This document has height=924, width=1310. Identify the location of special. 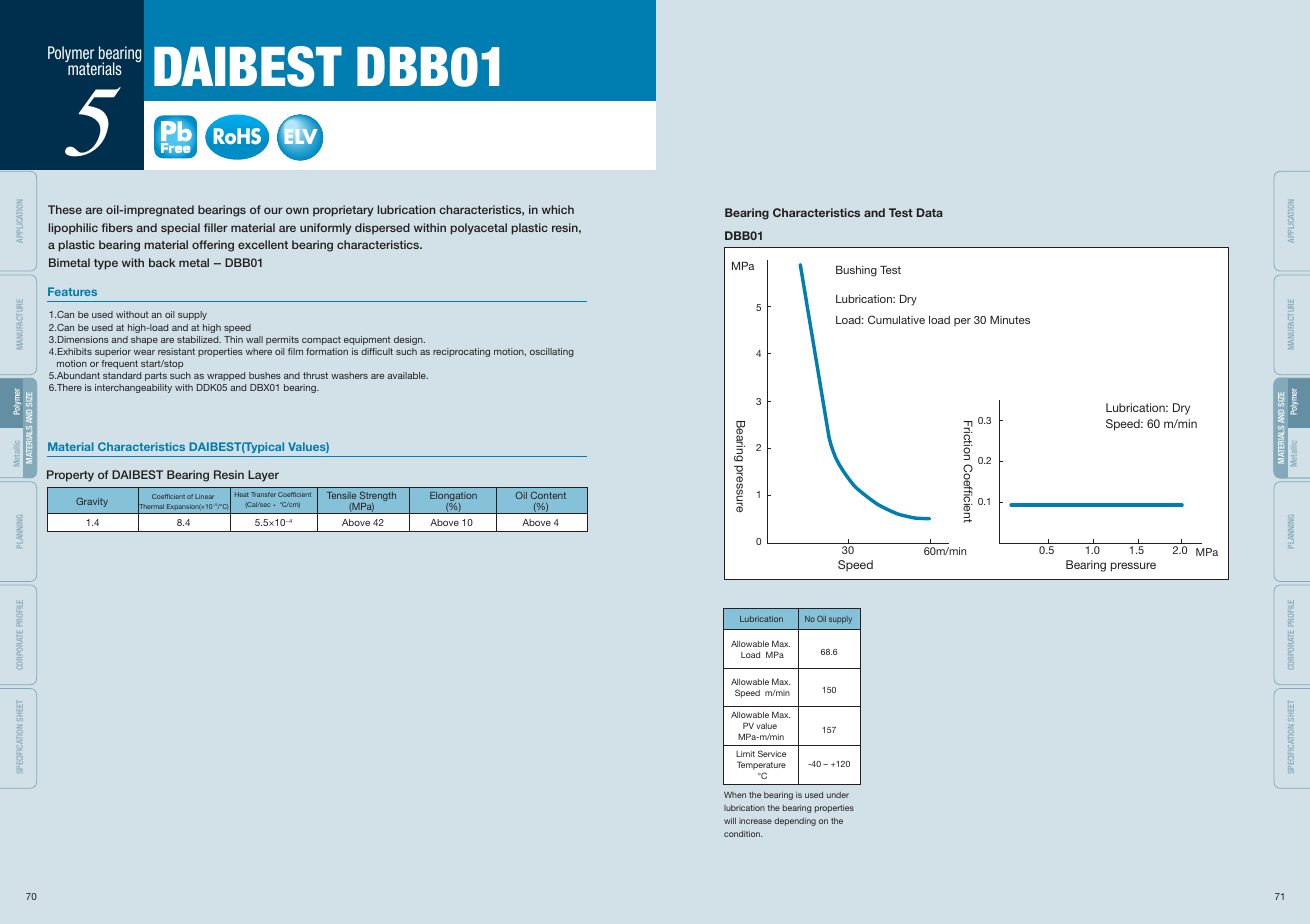
(180, 229).
